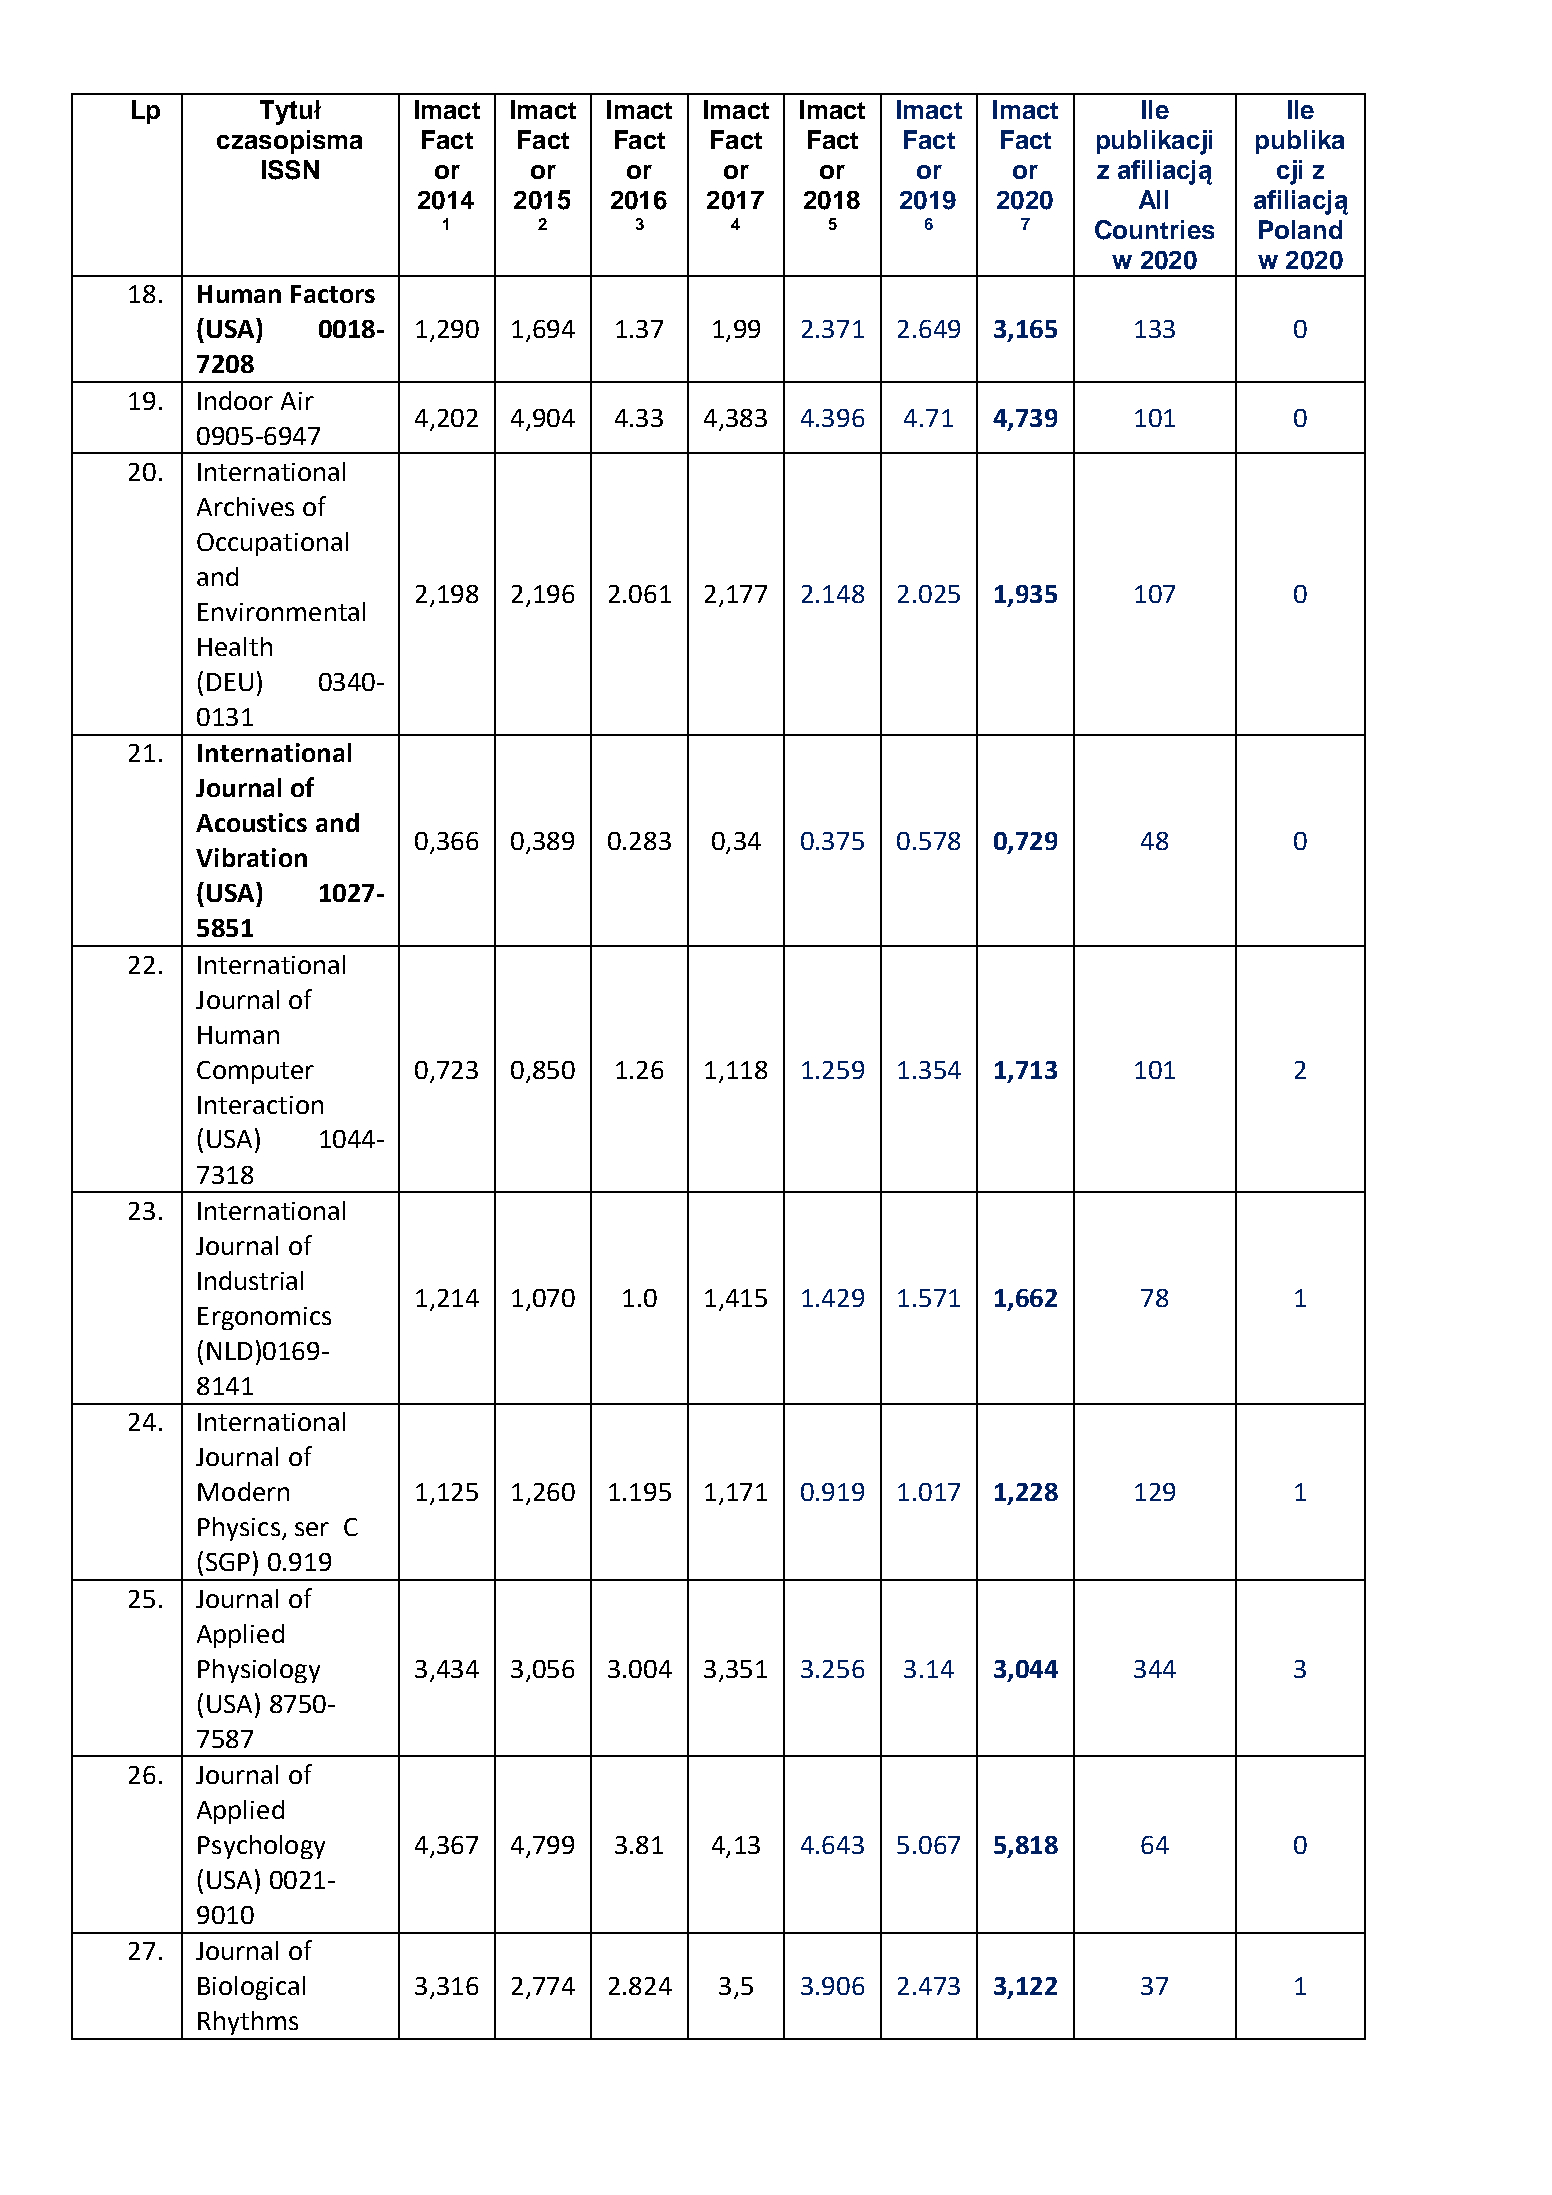 This page has width=1552, height=2195. I want to click on Vibration, so click(251, 857).
